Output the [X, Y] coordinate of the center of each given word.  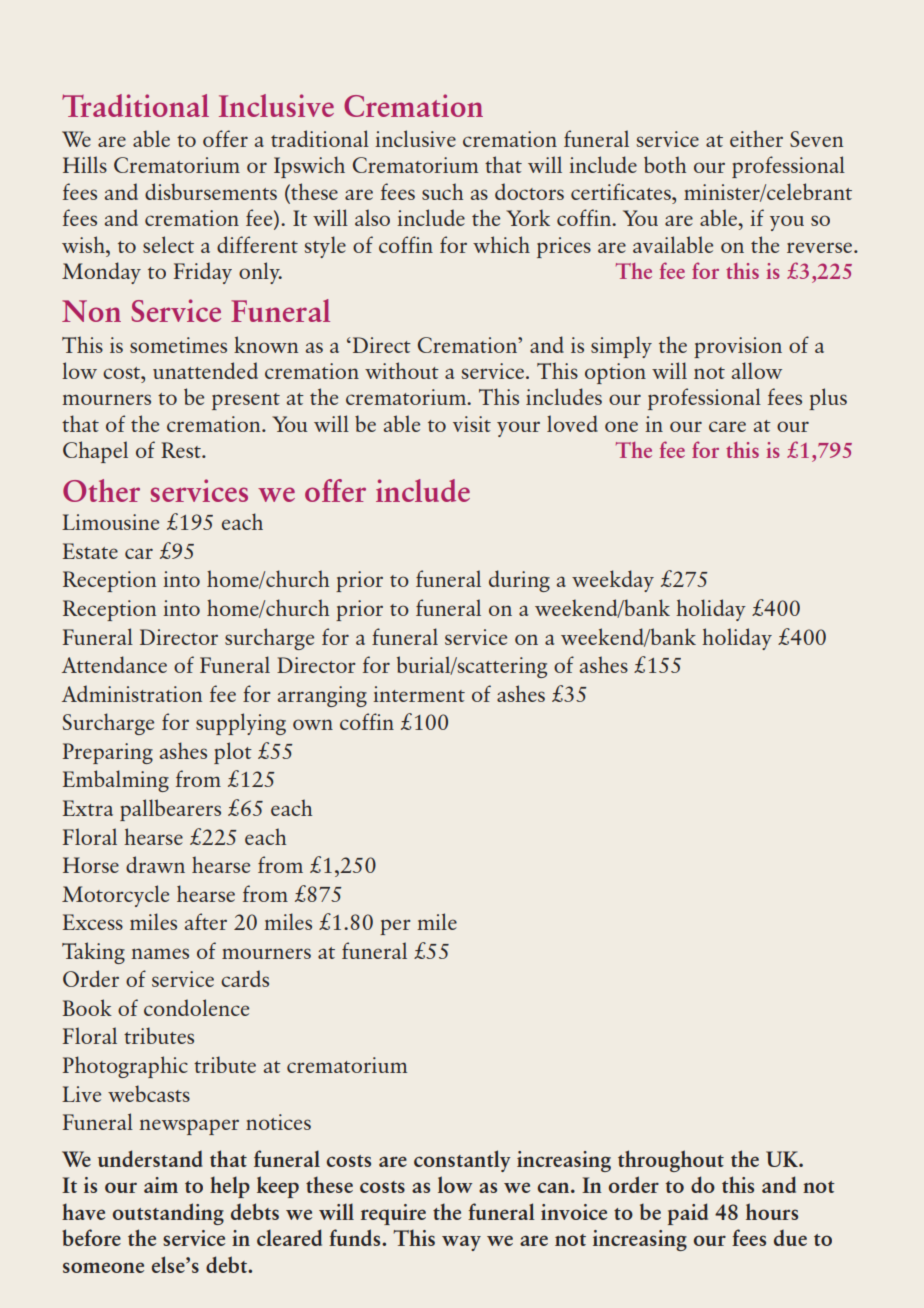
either [756, 138]
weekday [613, 581]
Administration [132, 693]
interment [419, 694]
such [442, 191]
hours [772, 1211]
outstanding [168, 1214]
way [461, 1243]
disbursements [211, 191]
